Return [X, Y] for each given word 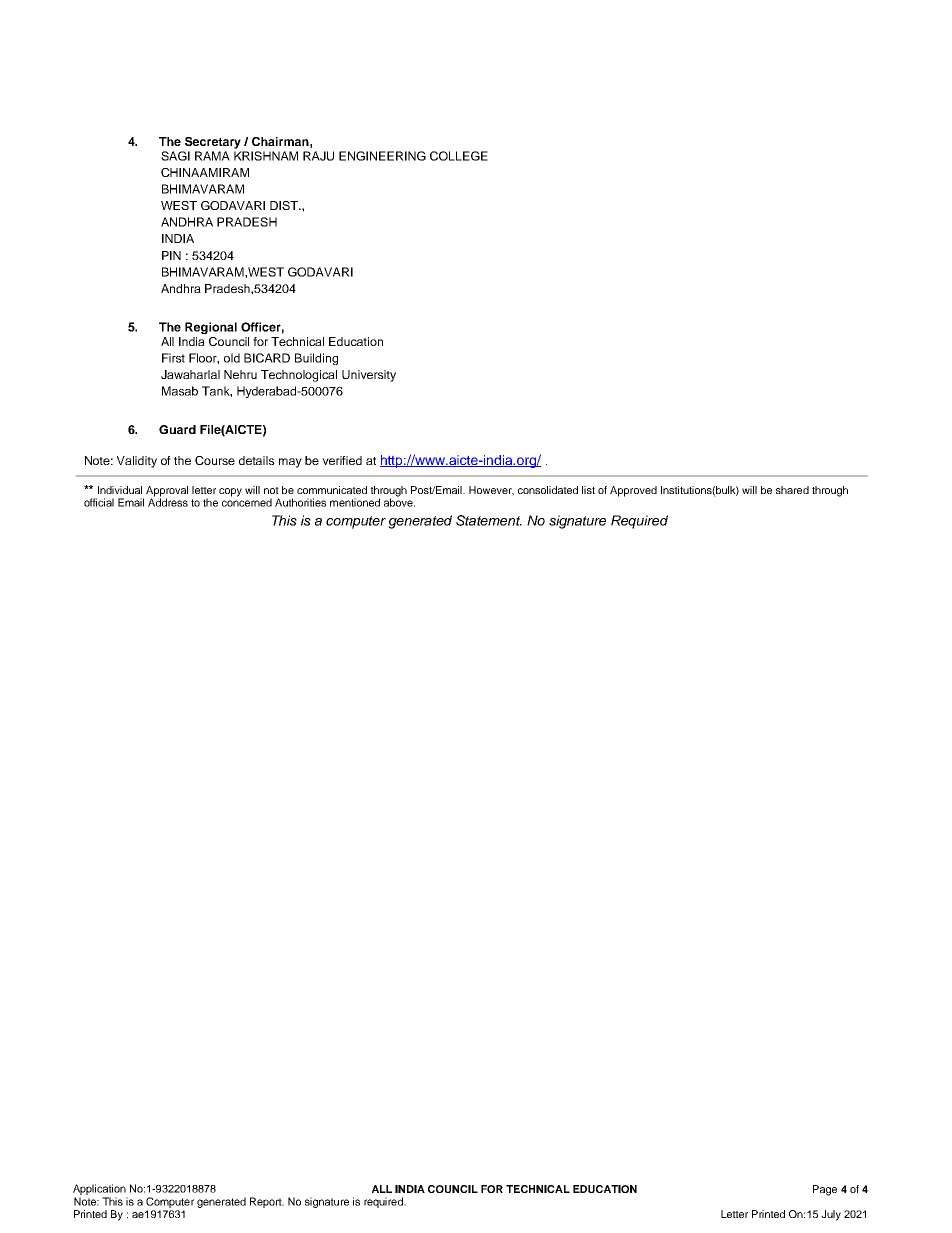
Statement [489, 520]
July [831, 1215]
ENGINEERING [382, 156]
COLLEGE [459, 156]
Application [99, 1189]
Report [267, 1202]
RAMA [212, 156]
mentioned [355, 502]
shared [792, 490]
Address [168, 501]
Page [825, 1190]
